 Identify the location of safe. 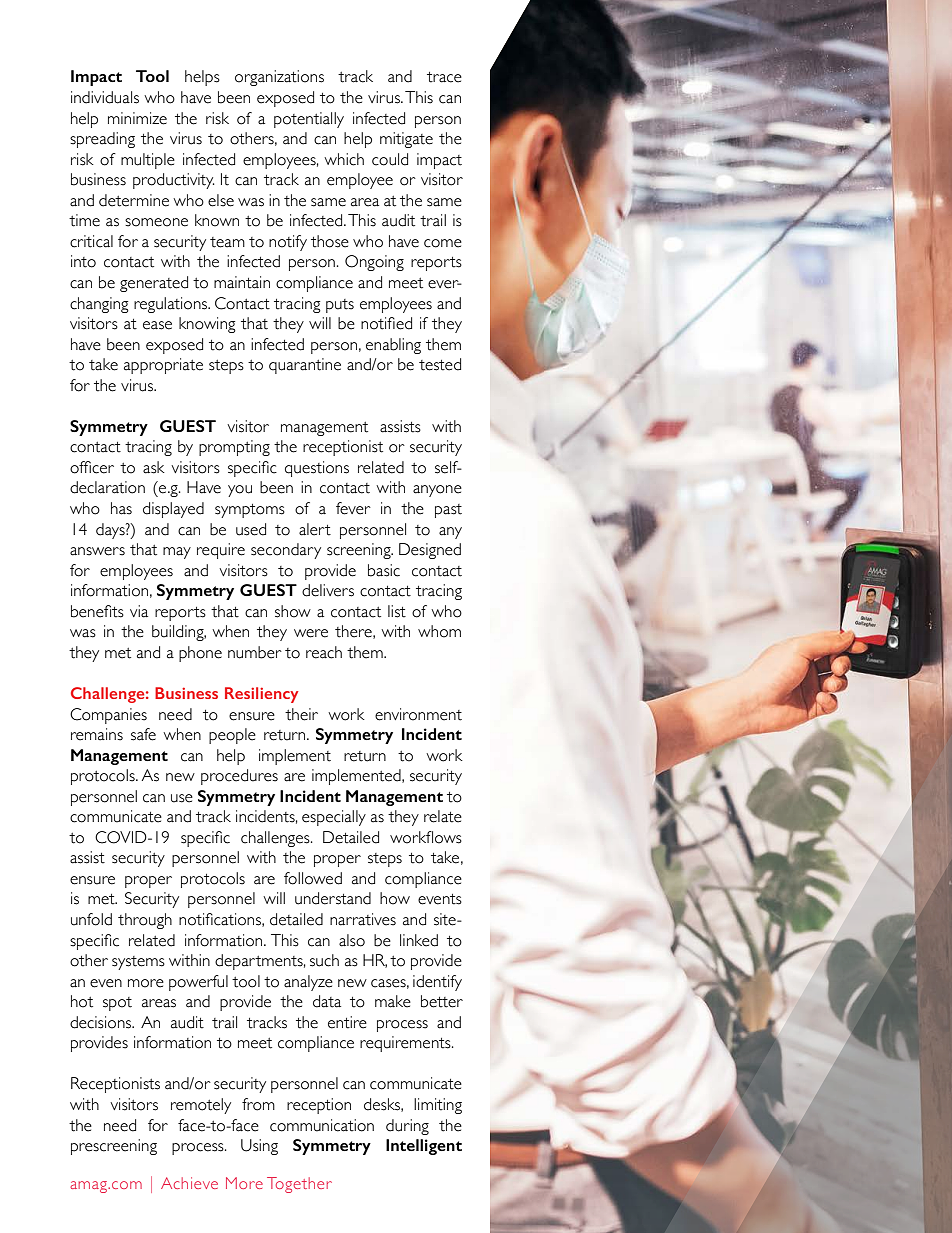
(143, 734).
